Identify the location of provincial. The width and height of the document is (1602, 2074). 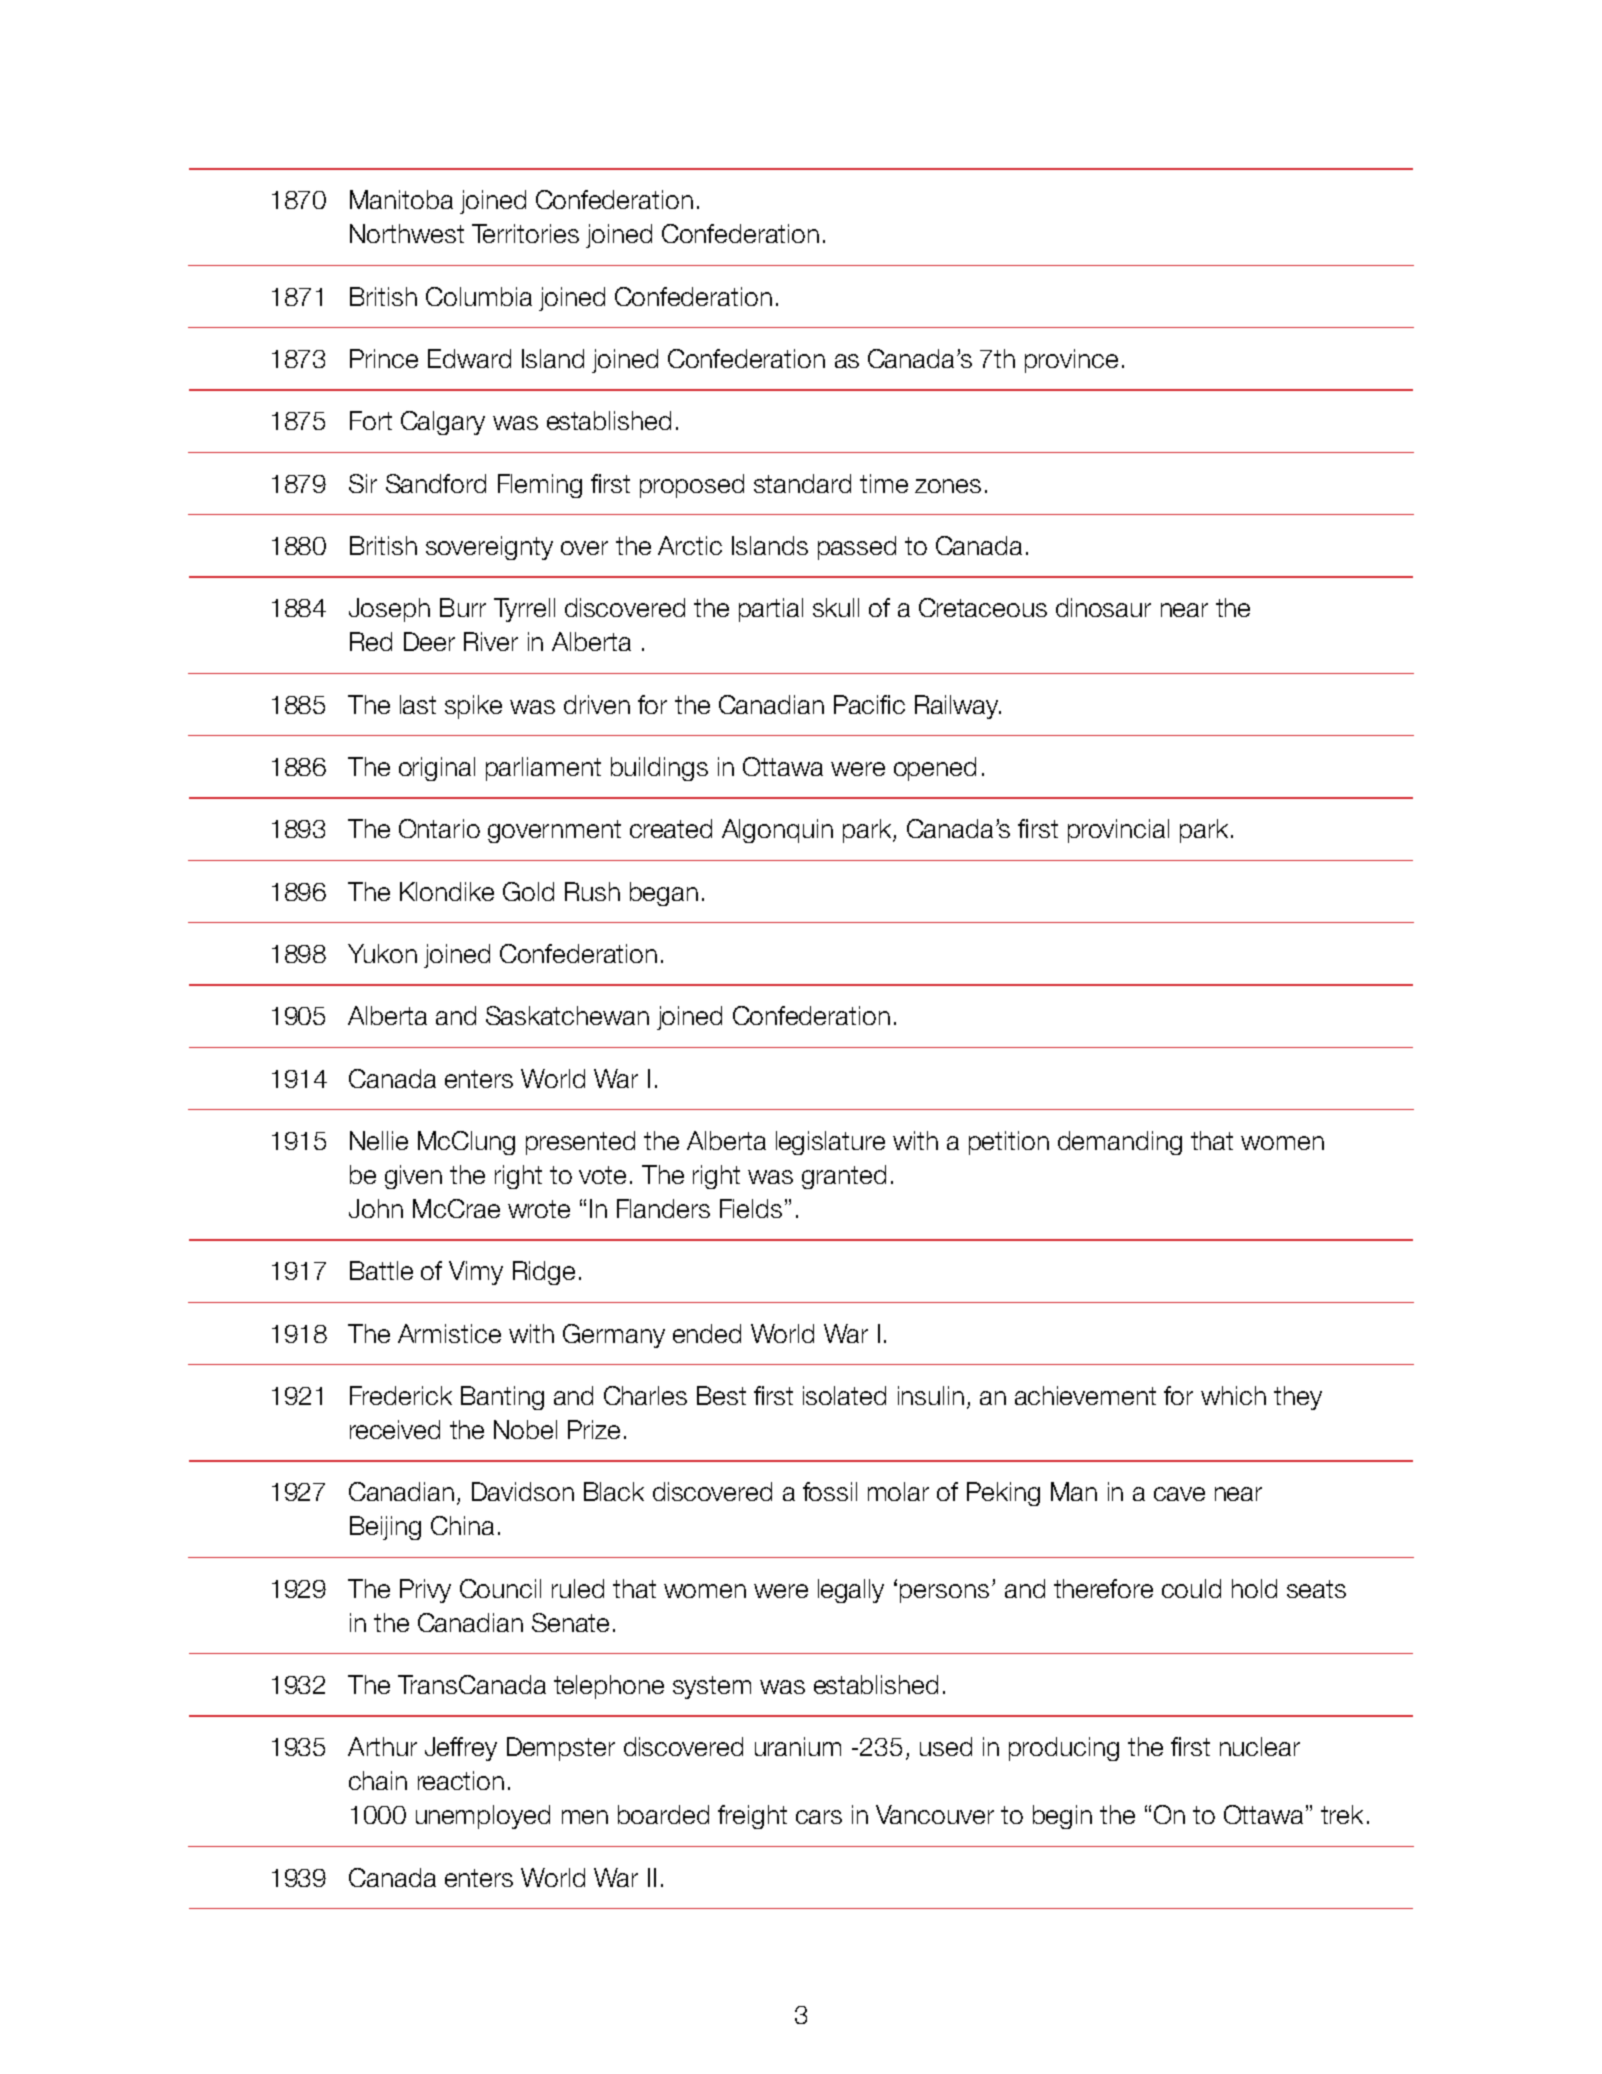
(1118, 831).
